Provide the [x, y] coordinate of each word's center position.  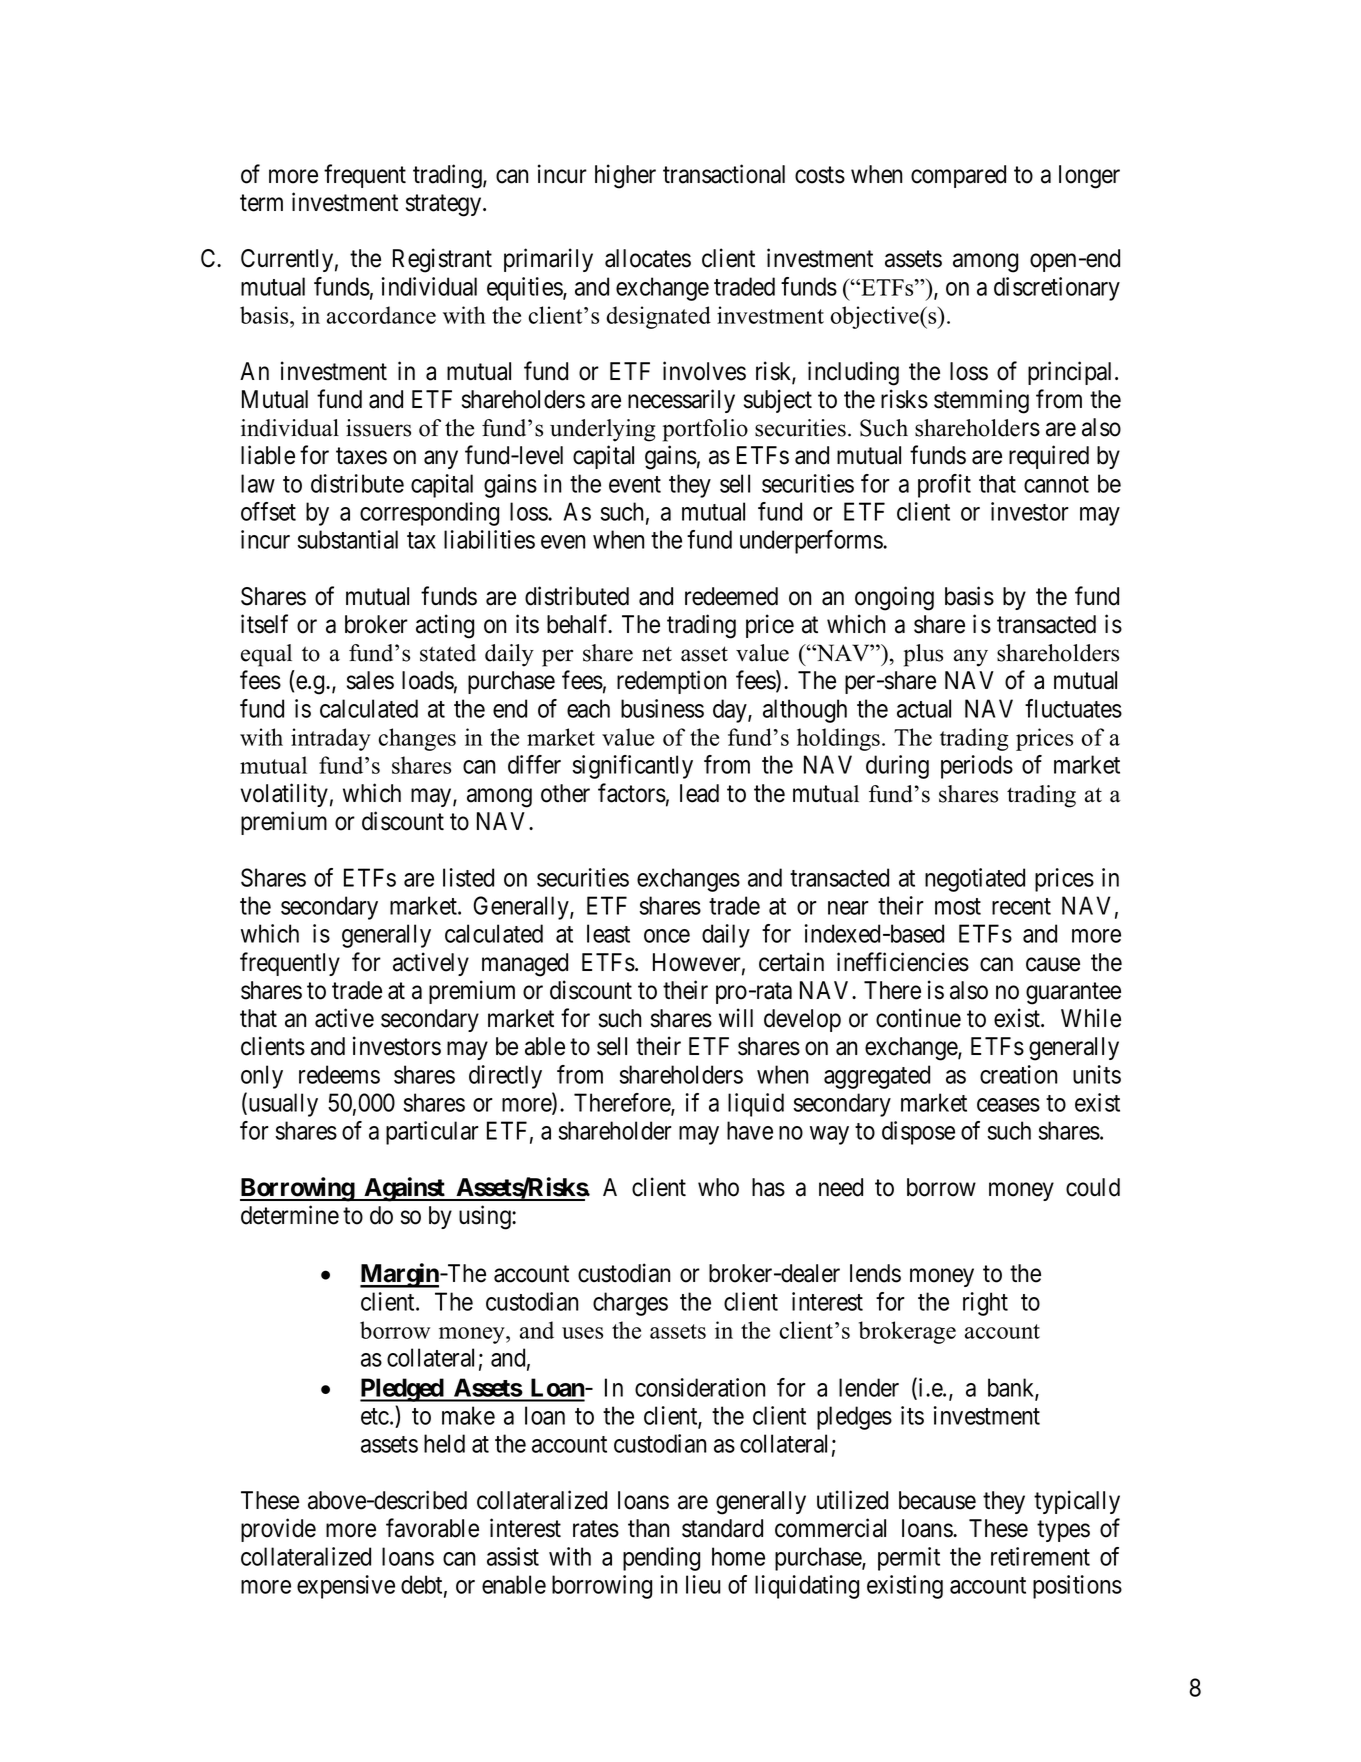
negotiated [975, 880]
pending [661, 1559]
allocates [648, 258]
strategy [445, 206]
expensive [346, 1587]
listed [468, 877]
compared [958, 176]
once [667, 936]
